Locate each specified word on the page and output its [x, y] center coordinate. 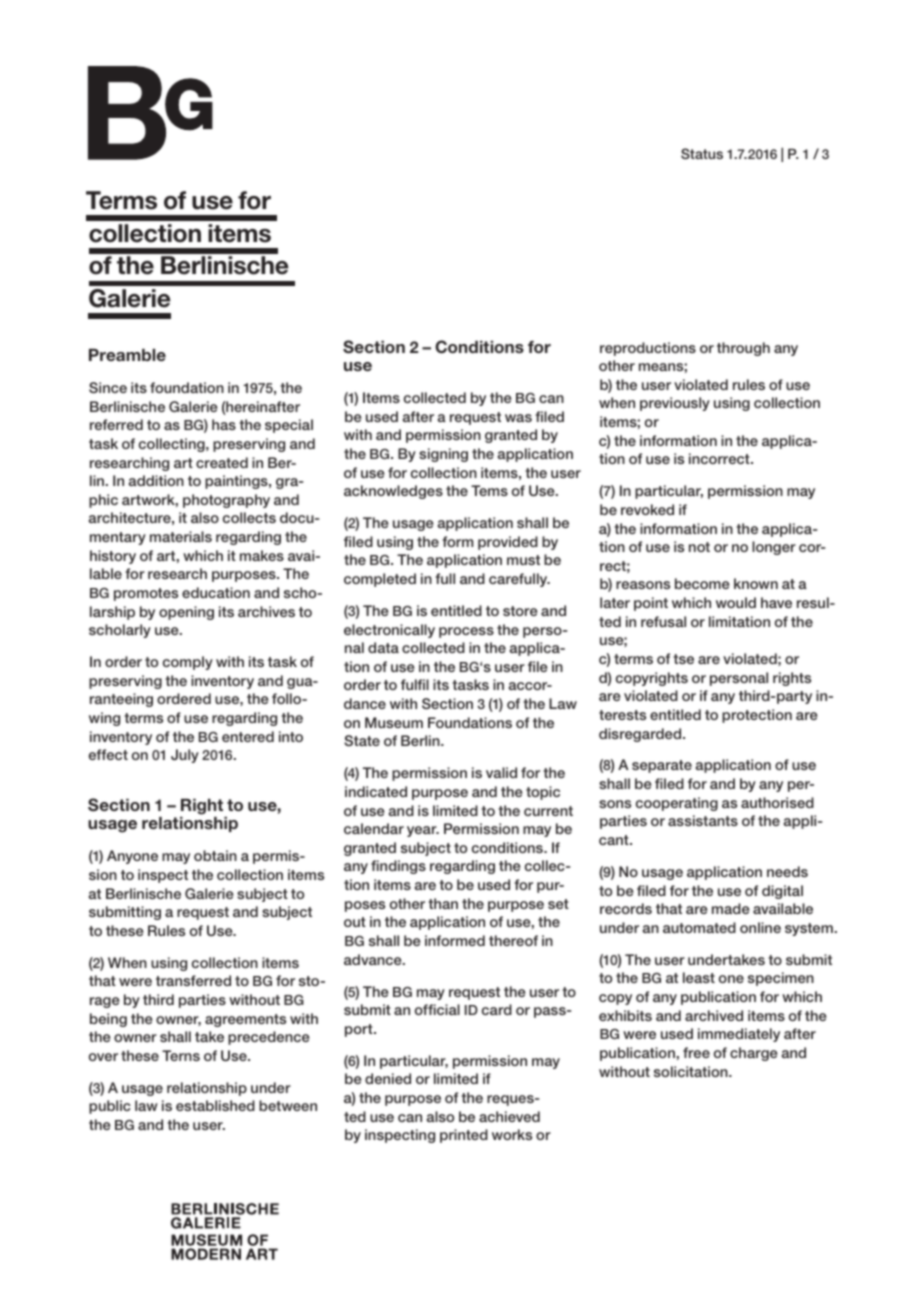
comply [188, 663]
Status [702, 153]
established [215, 1105]
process [466, 632]
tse [683, 659]
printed [464, 1136]
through [743, 349]
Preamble [127, 355]
